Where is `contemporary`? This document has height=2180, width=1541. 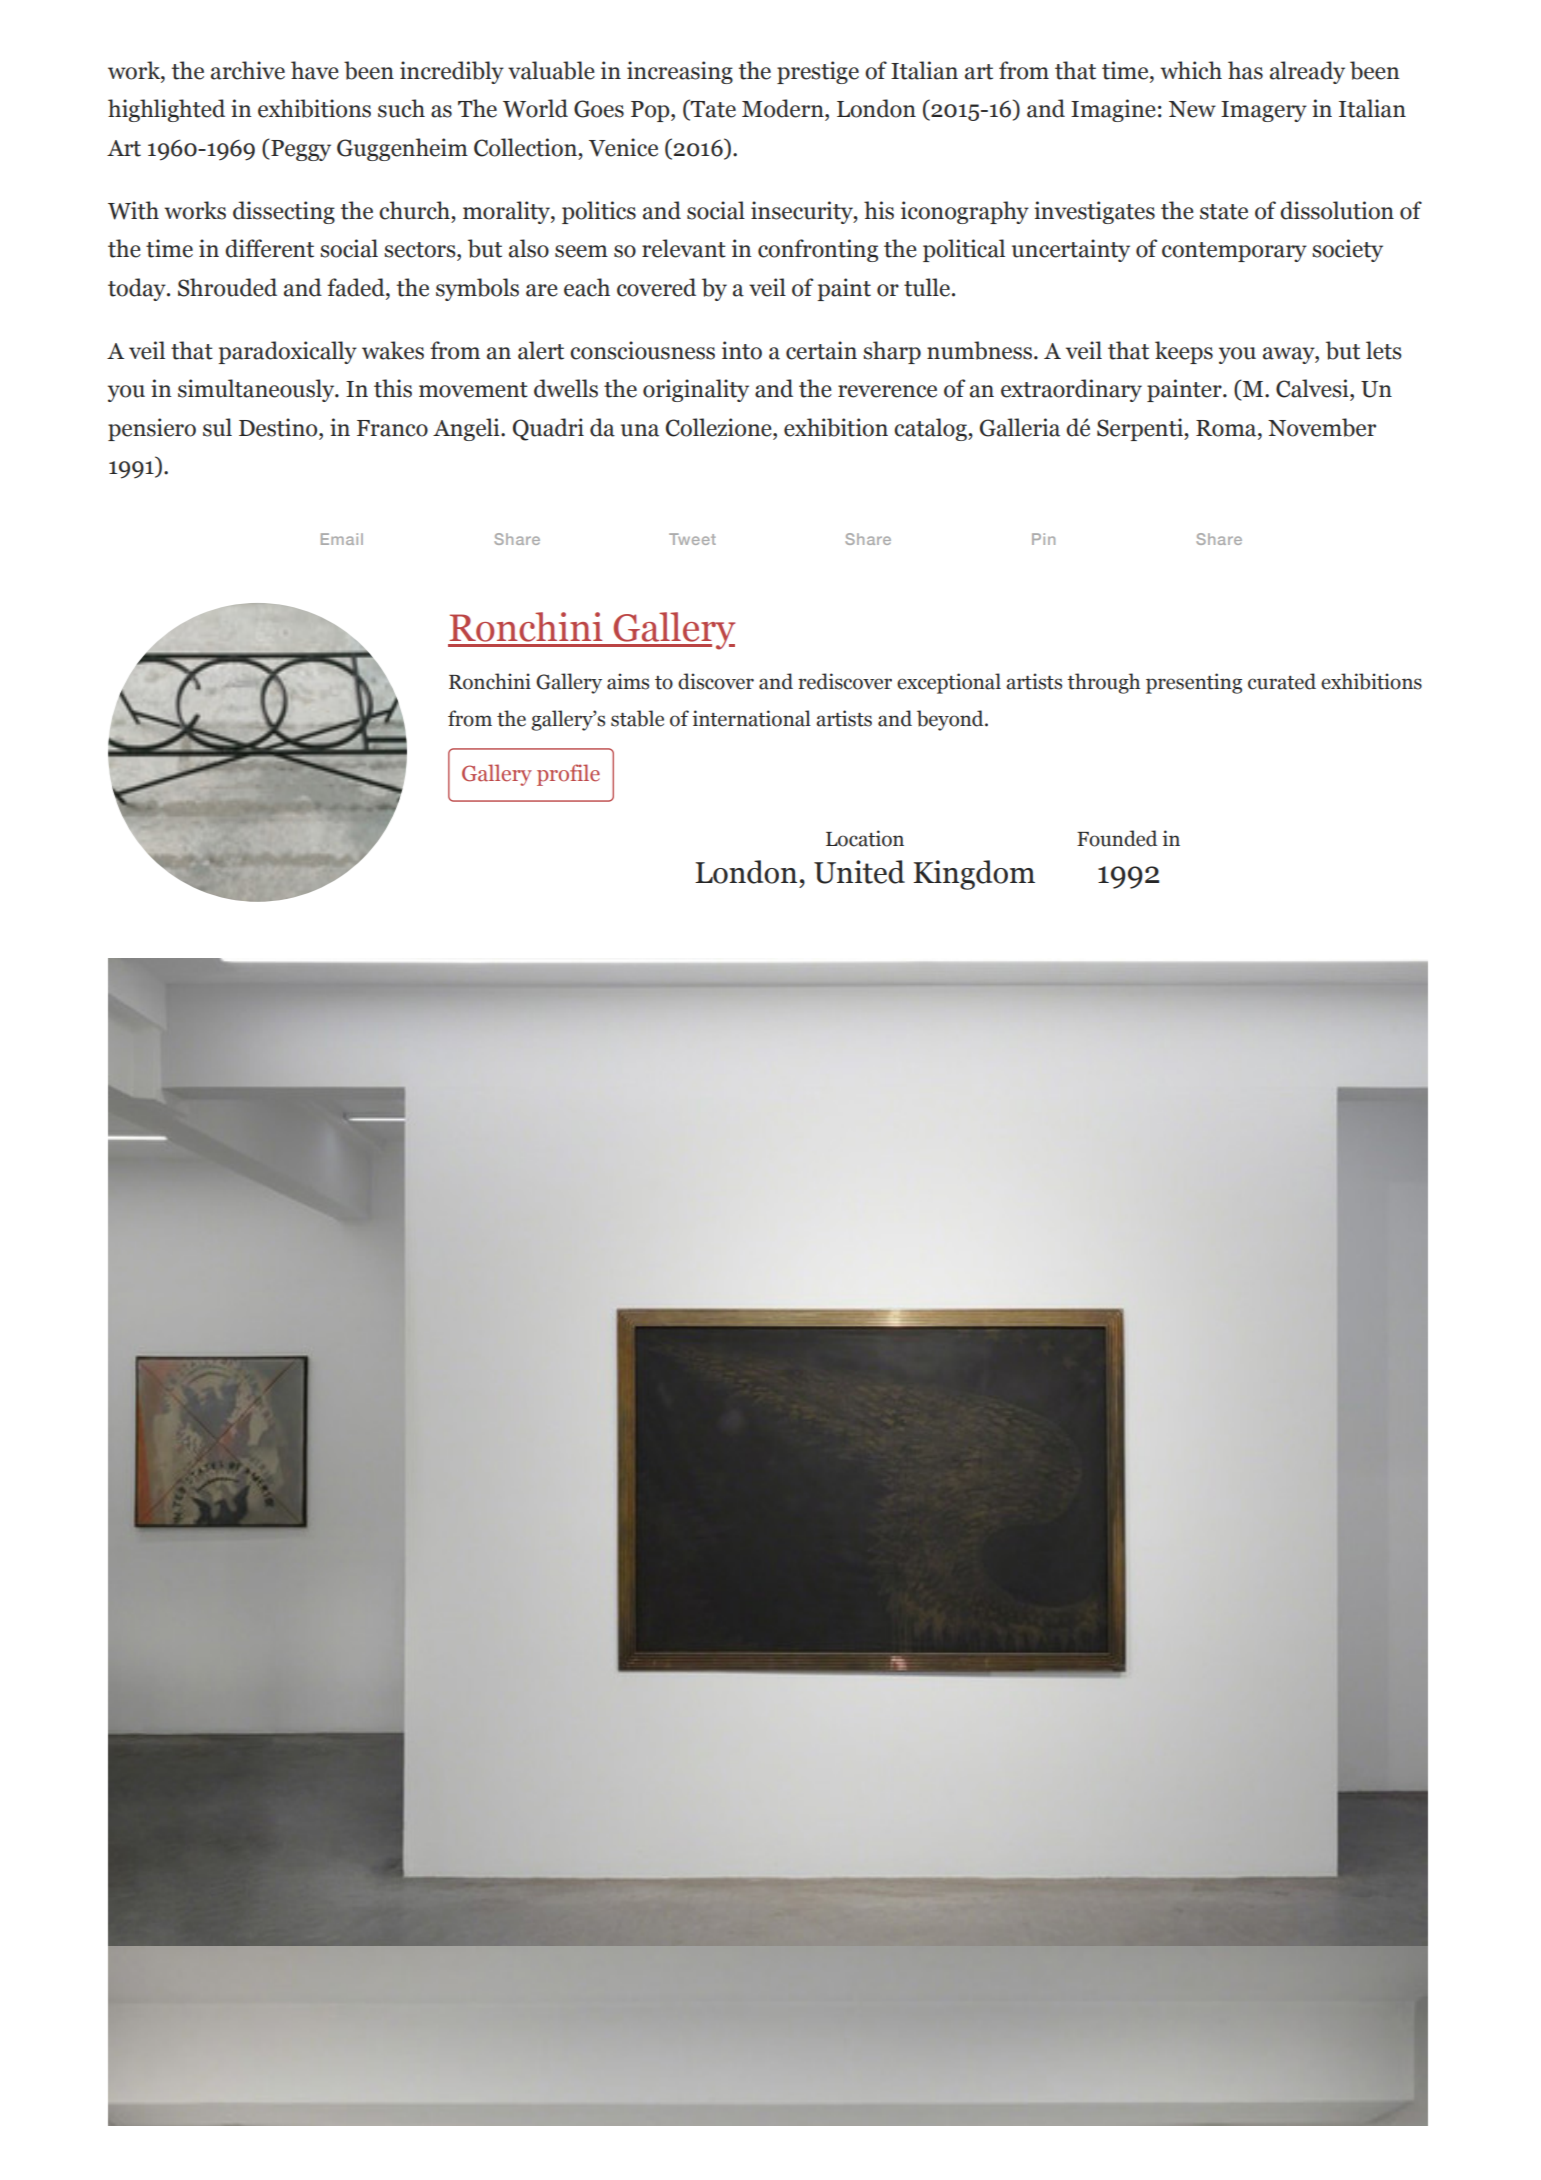
contemporary is located at coordinates (1234, 252).
